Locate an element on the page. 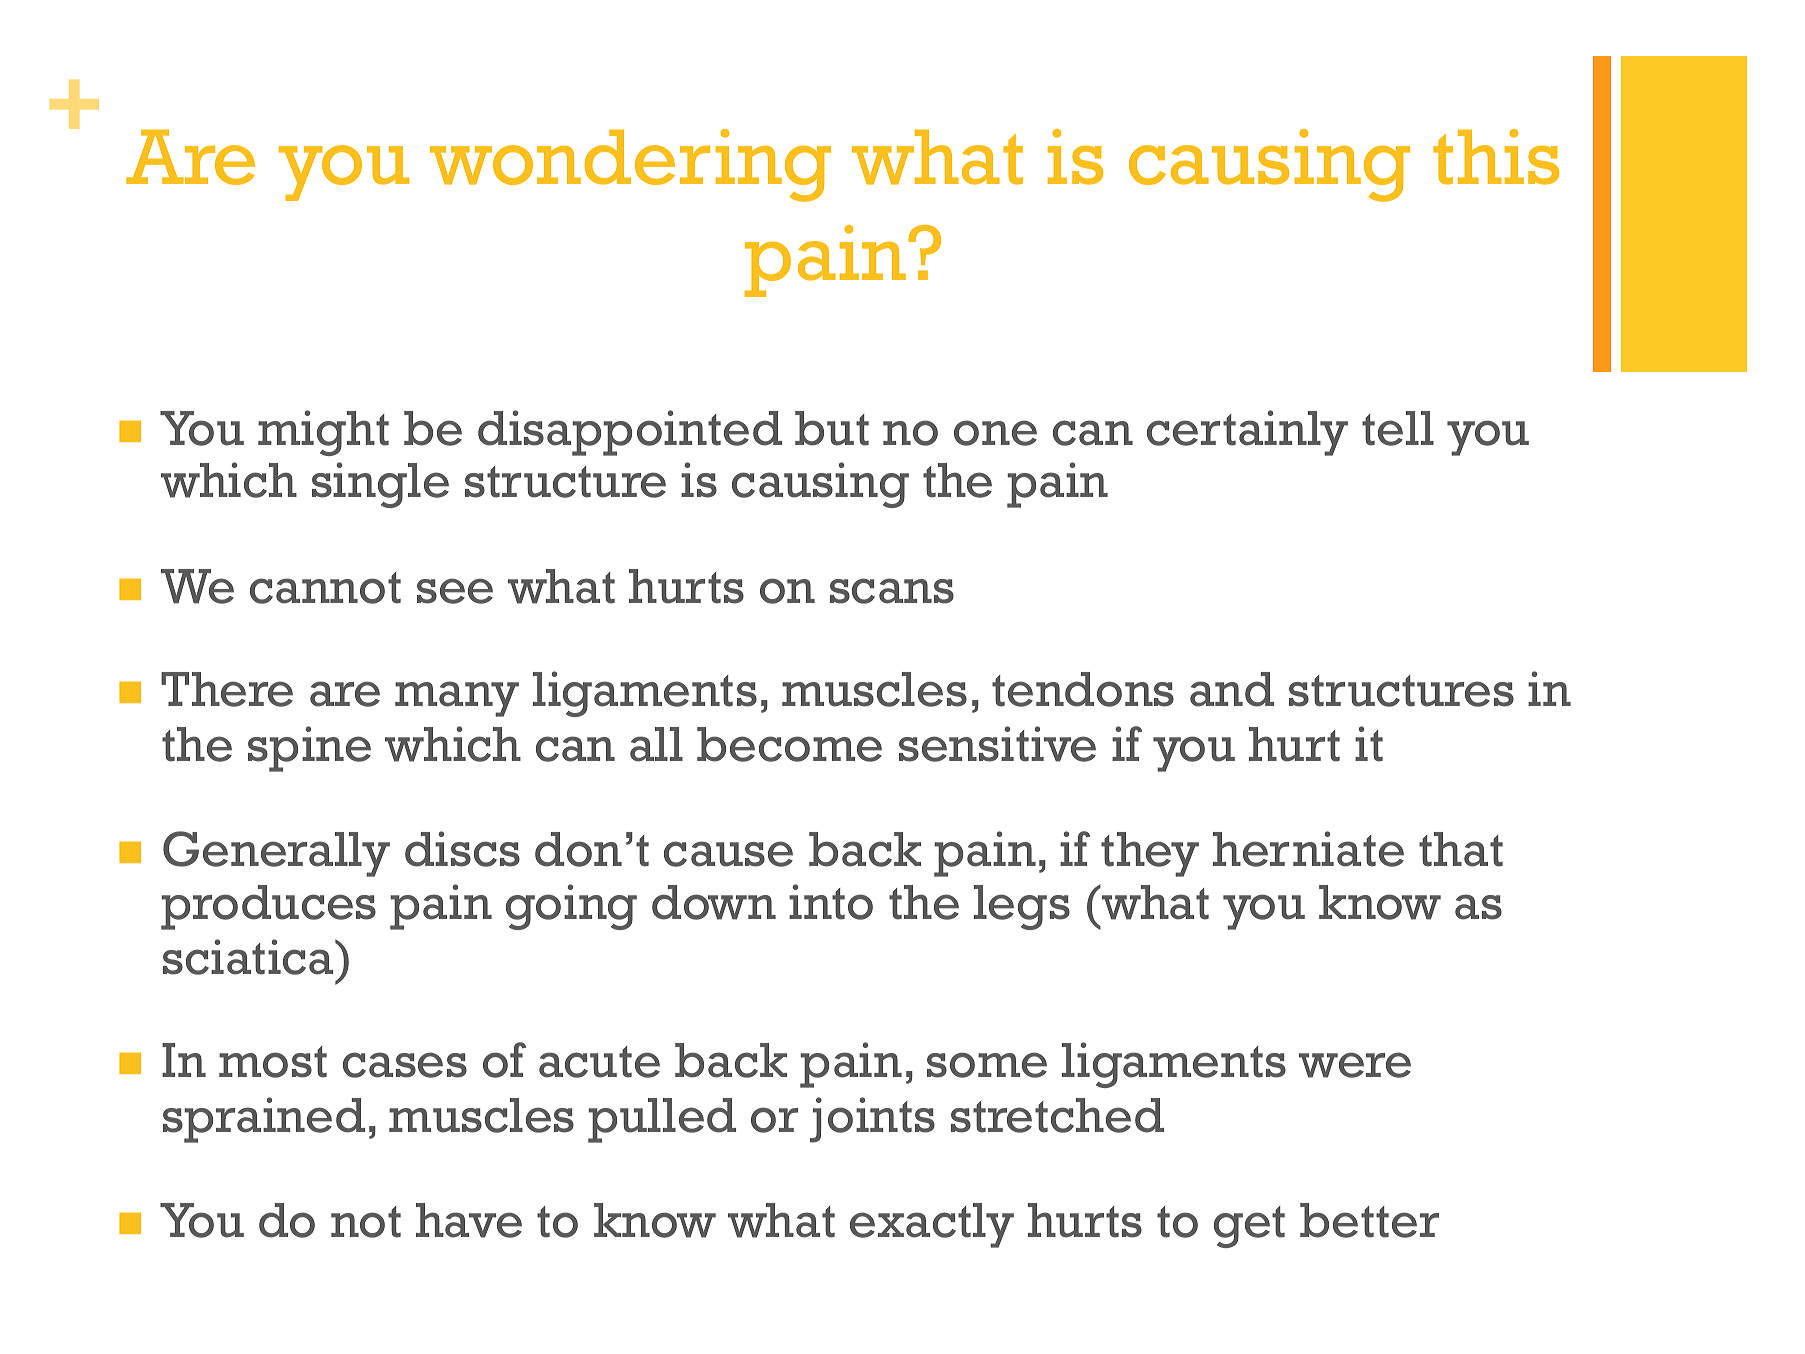 The width and height of the image is (1805, 1354). wondering is located at coordinates (630, 165).
